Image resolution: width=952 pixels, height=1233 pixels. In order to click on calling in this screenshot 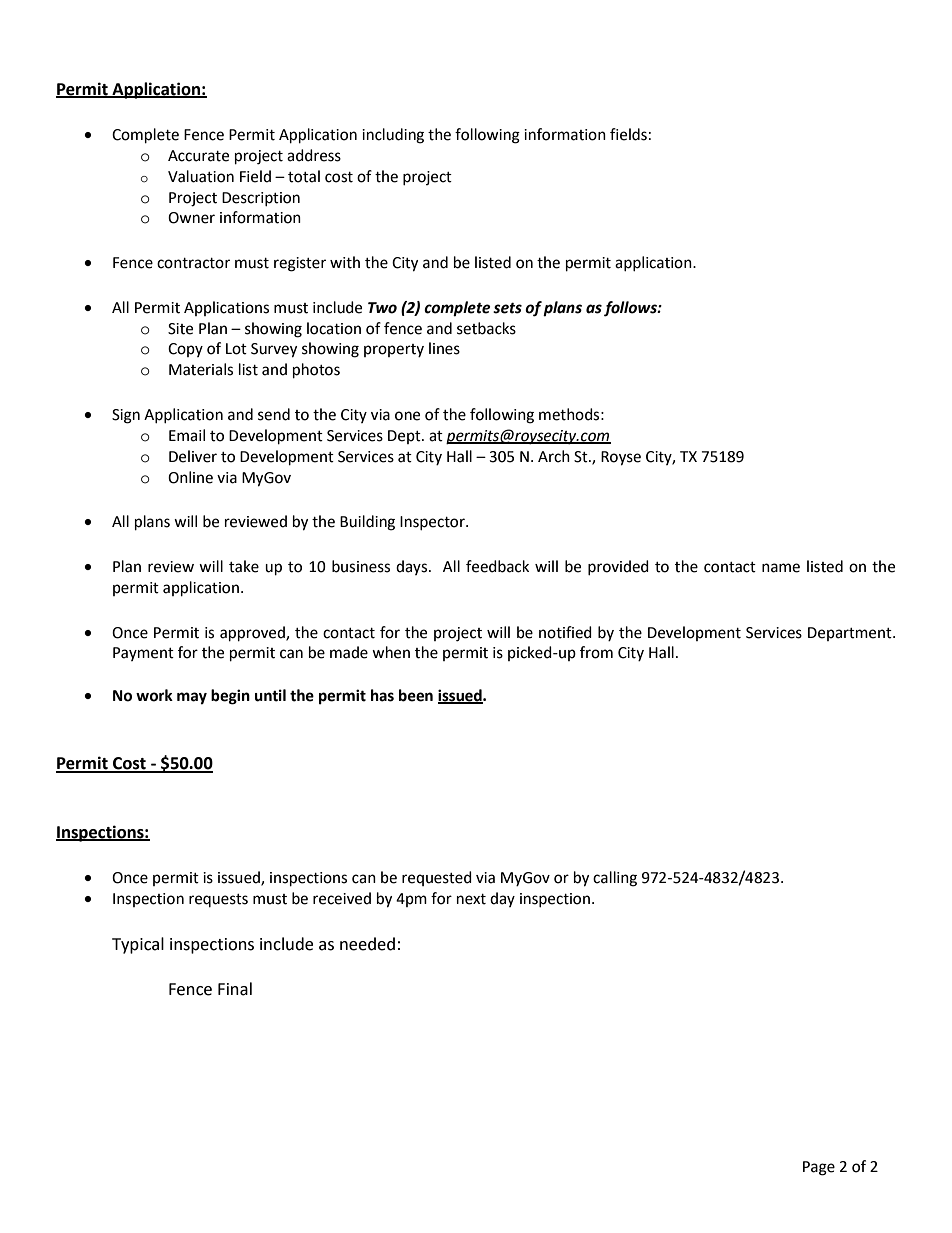, I will do `click(615, 879)`.
